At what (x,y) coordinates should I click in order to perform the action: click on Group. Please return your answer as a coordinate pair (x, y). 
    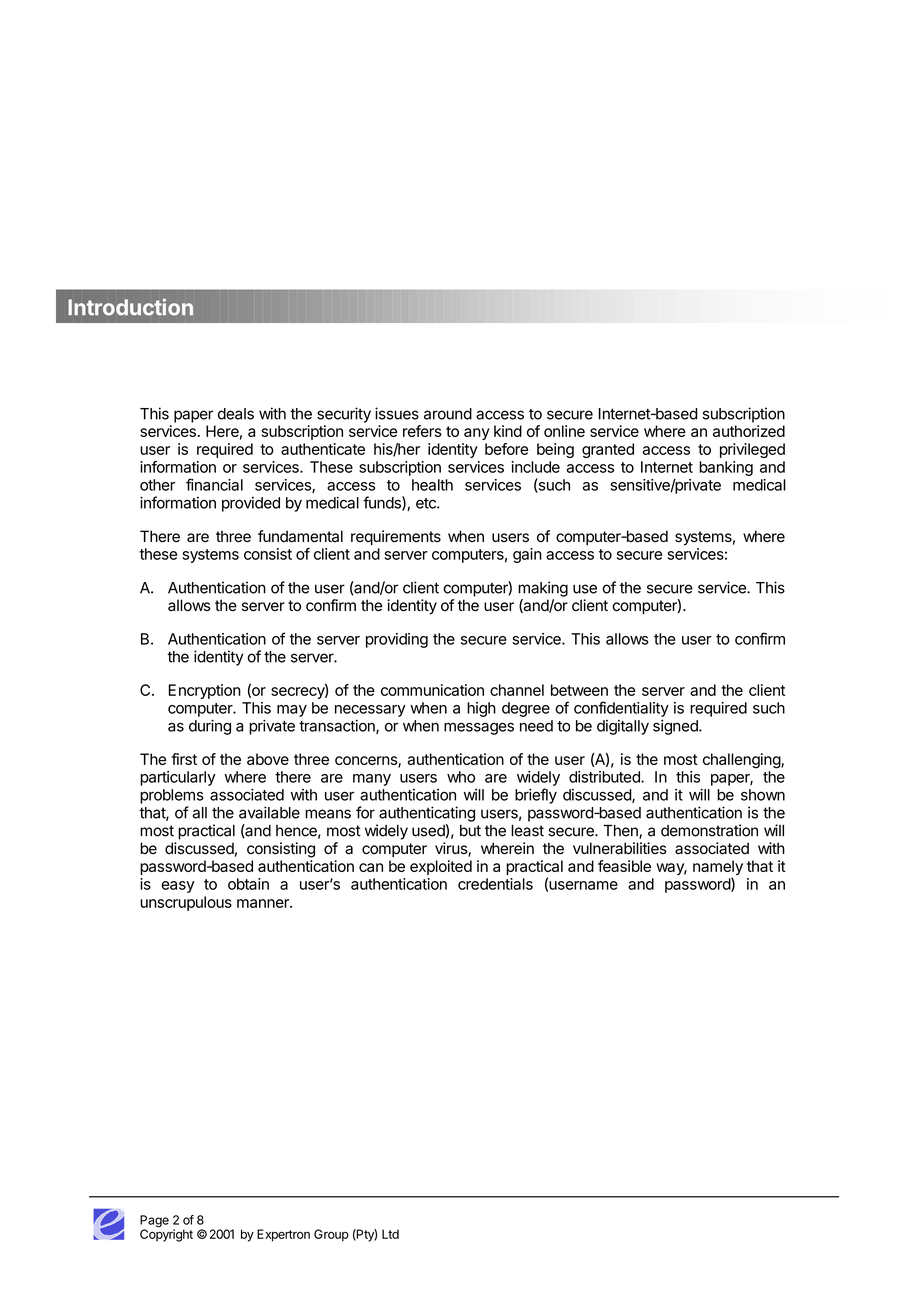
    Looking at the image, I should click on (331, 1235).
